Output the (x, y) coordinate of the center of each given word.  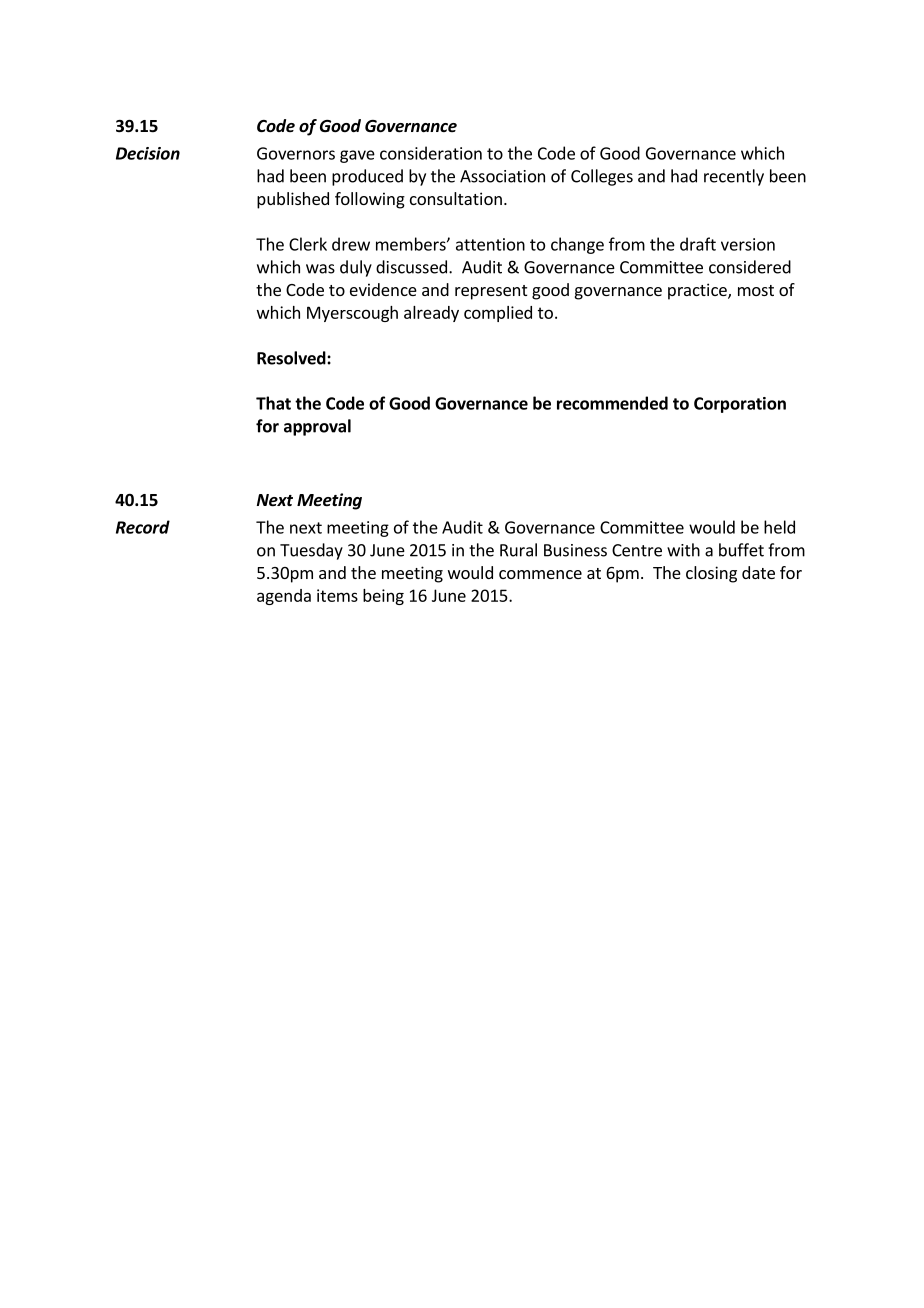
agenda (284, 597)
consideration (431, 153)
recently (734, 177)
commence (540, 574)
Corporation (740, 405)
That (273, 403)
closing (711, 574)
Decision (148, 153)
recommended (612, 403)
